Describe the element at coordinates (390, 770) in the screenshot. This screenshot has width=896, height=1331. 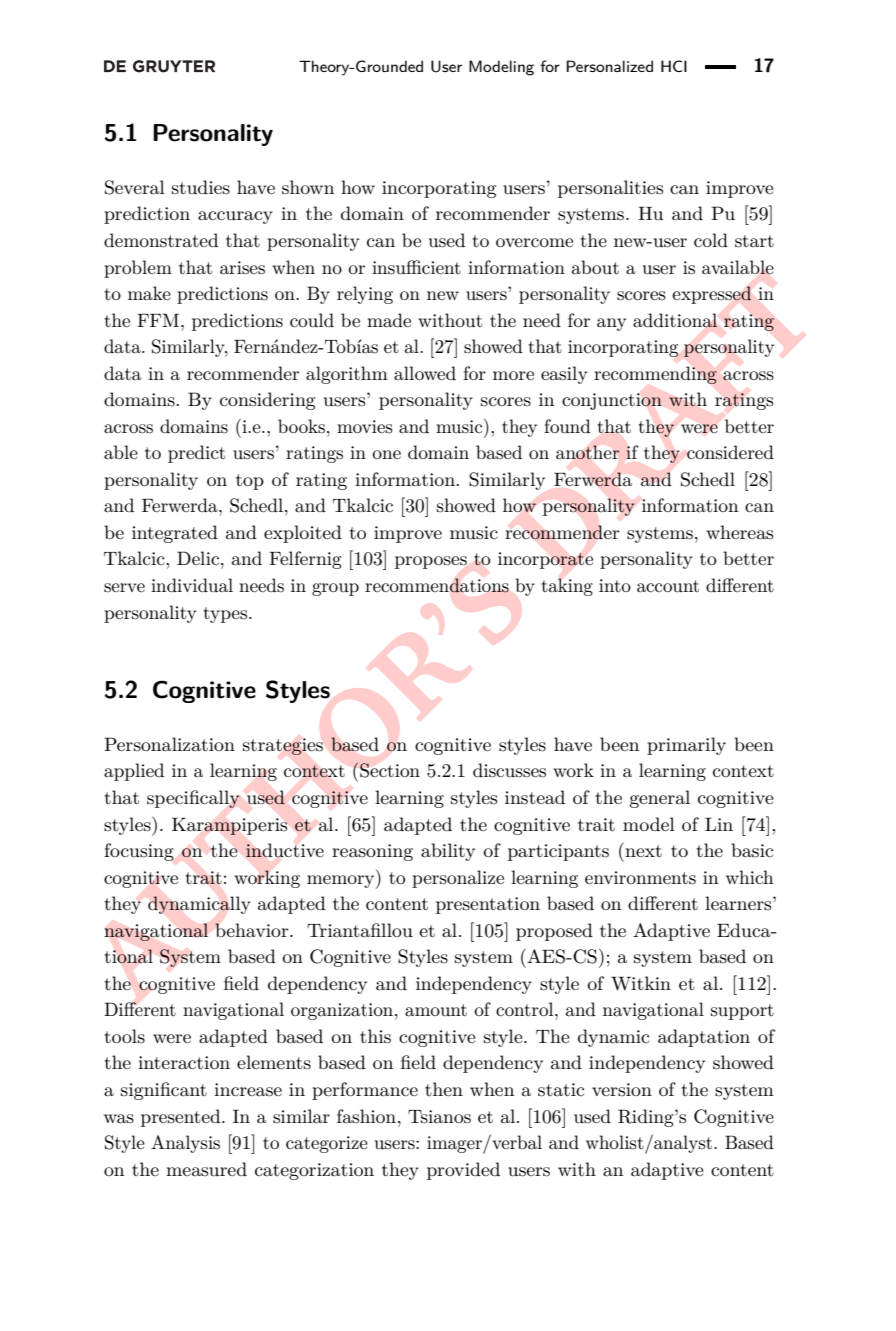
I see `Section` at that location.
